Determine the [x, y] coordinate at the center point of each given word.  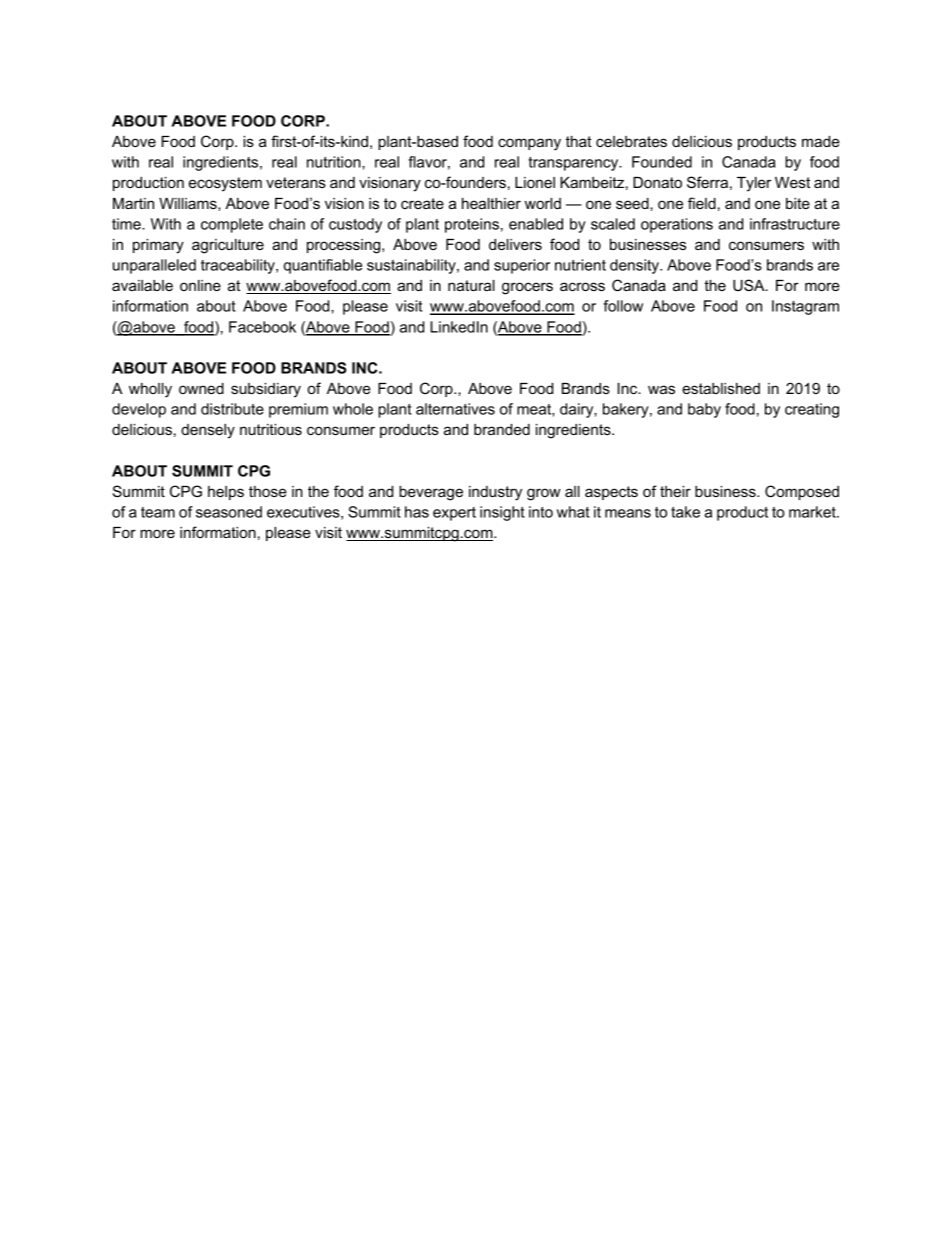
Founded [662, 162]
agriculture [228, 246]
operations [677, 225]
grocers [527, 288]
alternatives [455, 409]
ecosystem [225, 184]
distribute [232, 409]
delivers [515, 244]
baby [704, 410]
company [529, 144]
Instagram [805, 307]
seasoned [229, 512]
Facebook [262, 327]
